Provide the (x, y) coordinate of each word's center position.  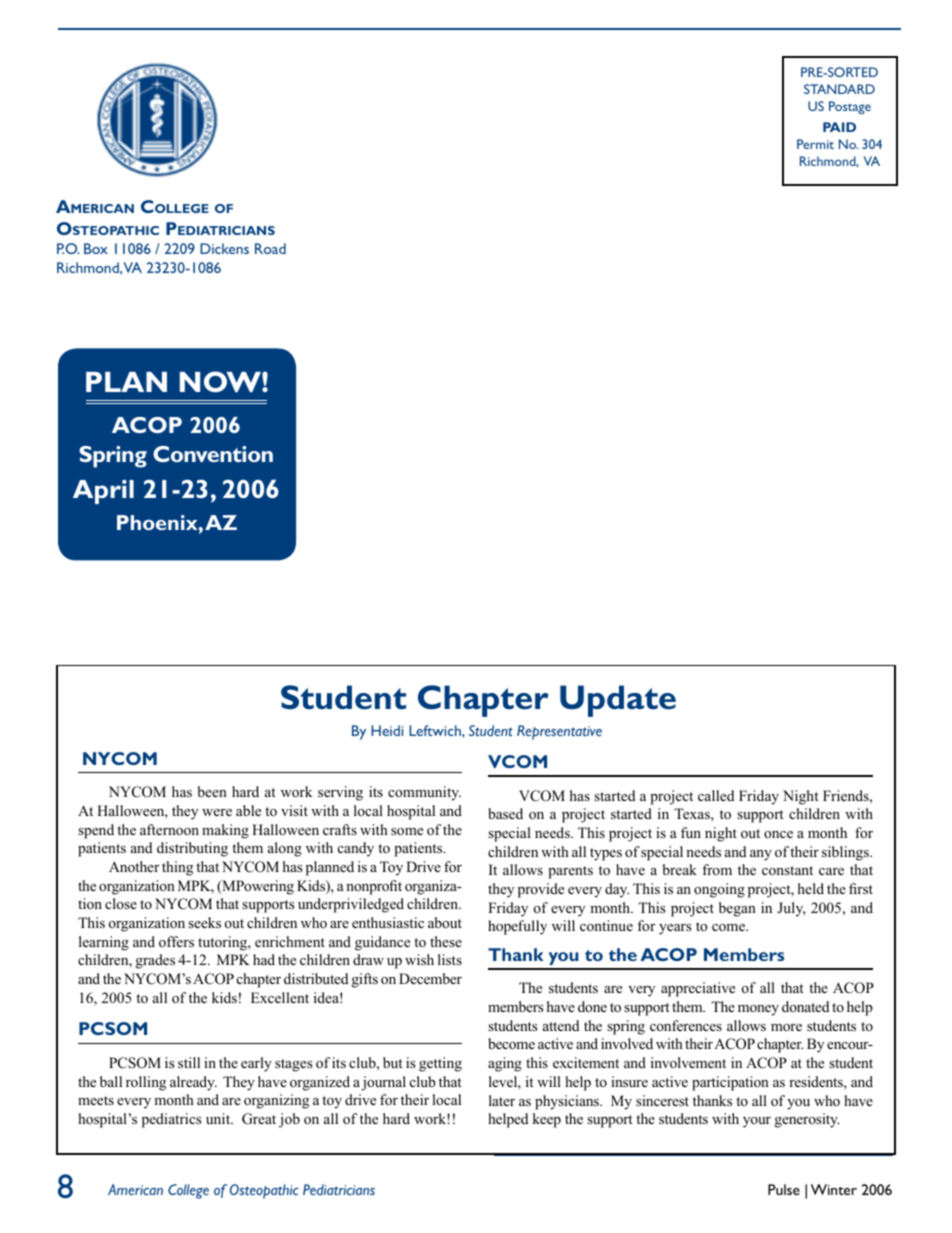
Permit (815, 144)
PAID (839, 127)
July (791, 909)
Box (96, 248)
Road (270, 248)
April (103, 492)
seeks (204, 922)
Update (618, 701)
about (445, 922)
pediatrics (171, 1120)
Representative (559, 732)
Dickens (224, 248)
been (212, 791)
